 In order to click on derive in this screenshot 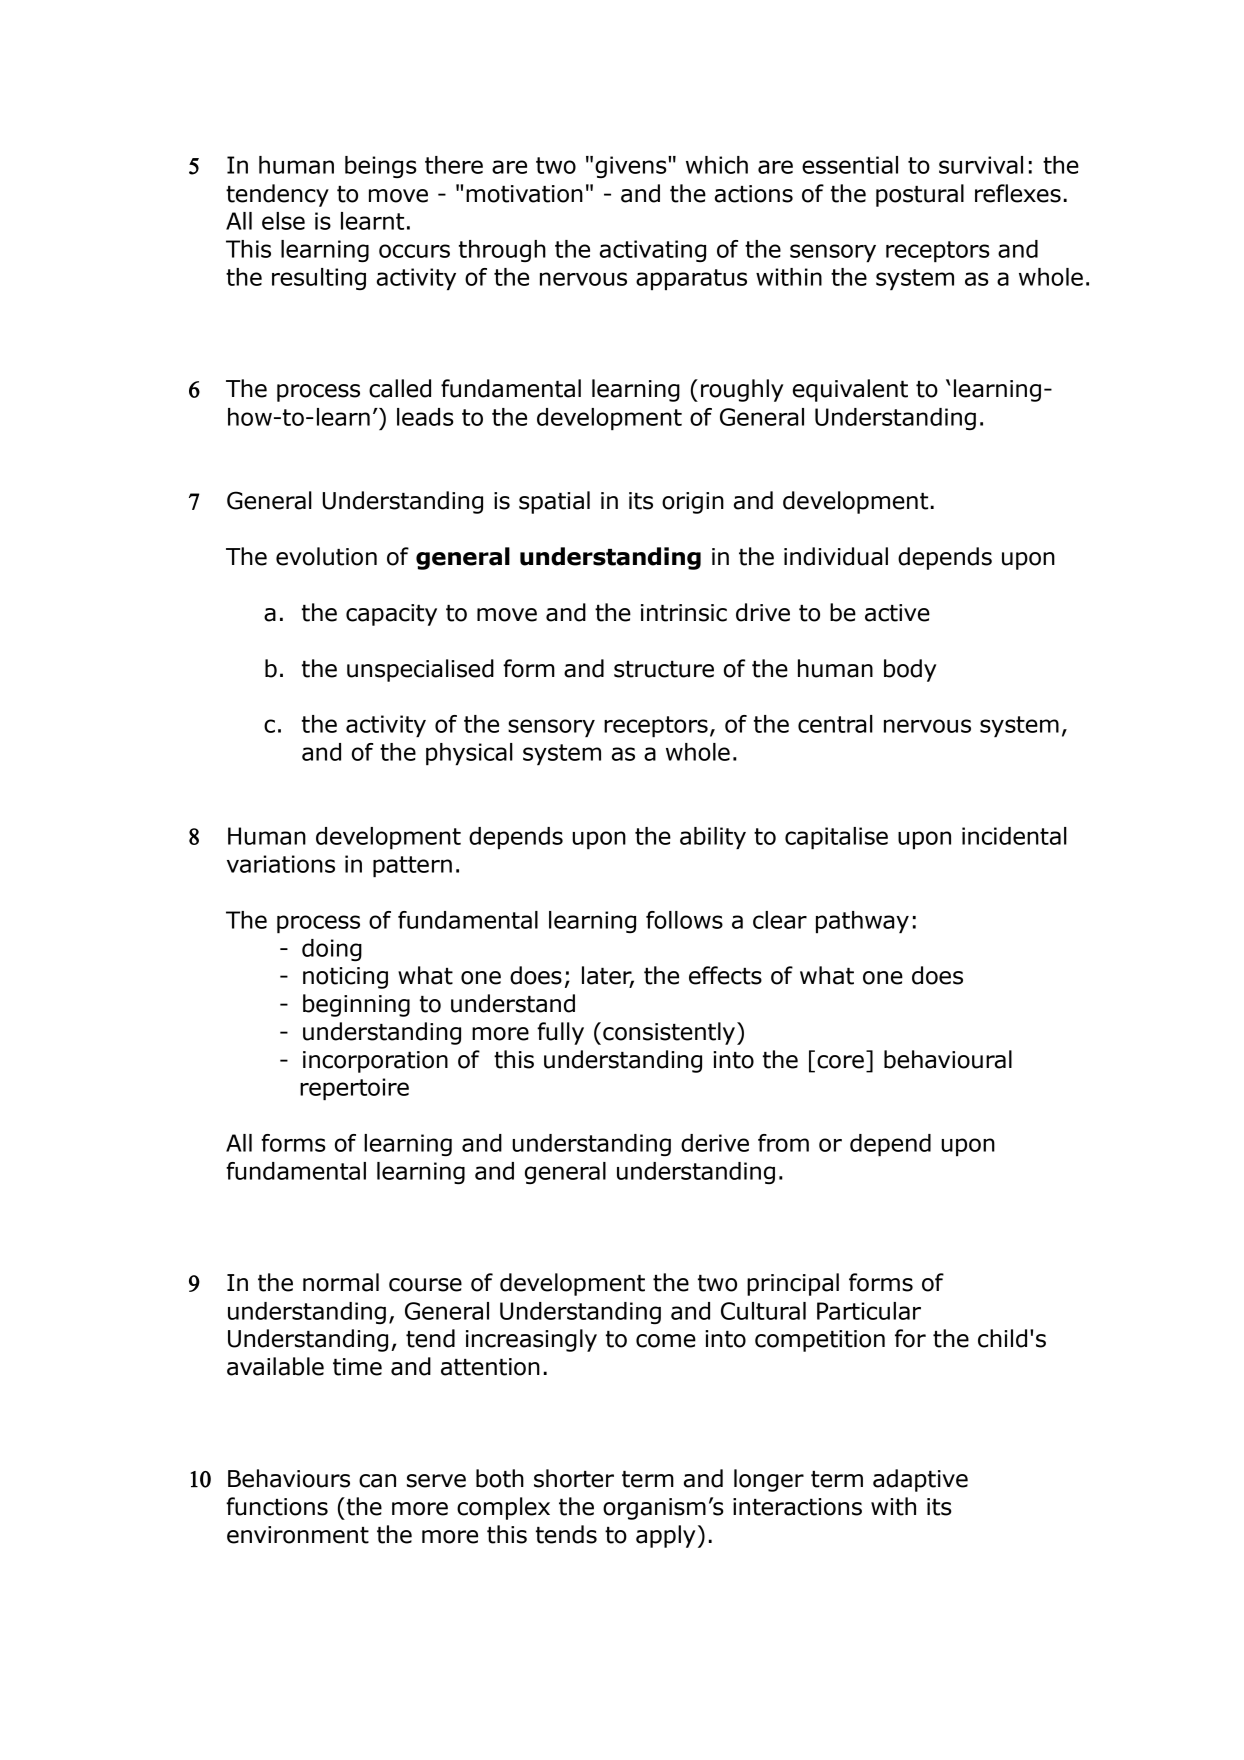, I will do `click(715, 1143)`.
